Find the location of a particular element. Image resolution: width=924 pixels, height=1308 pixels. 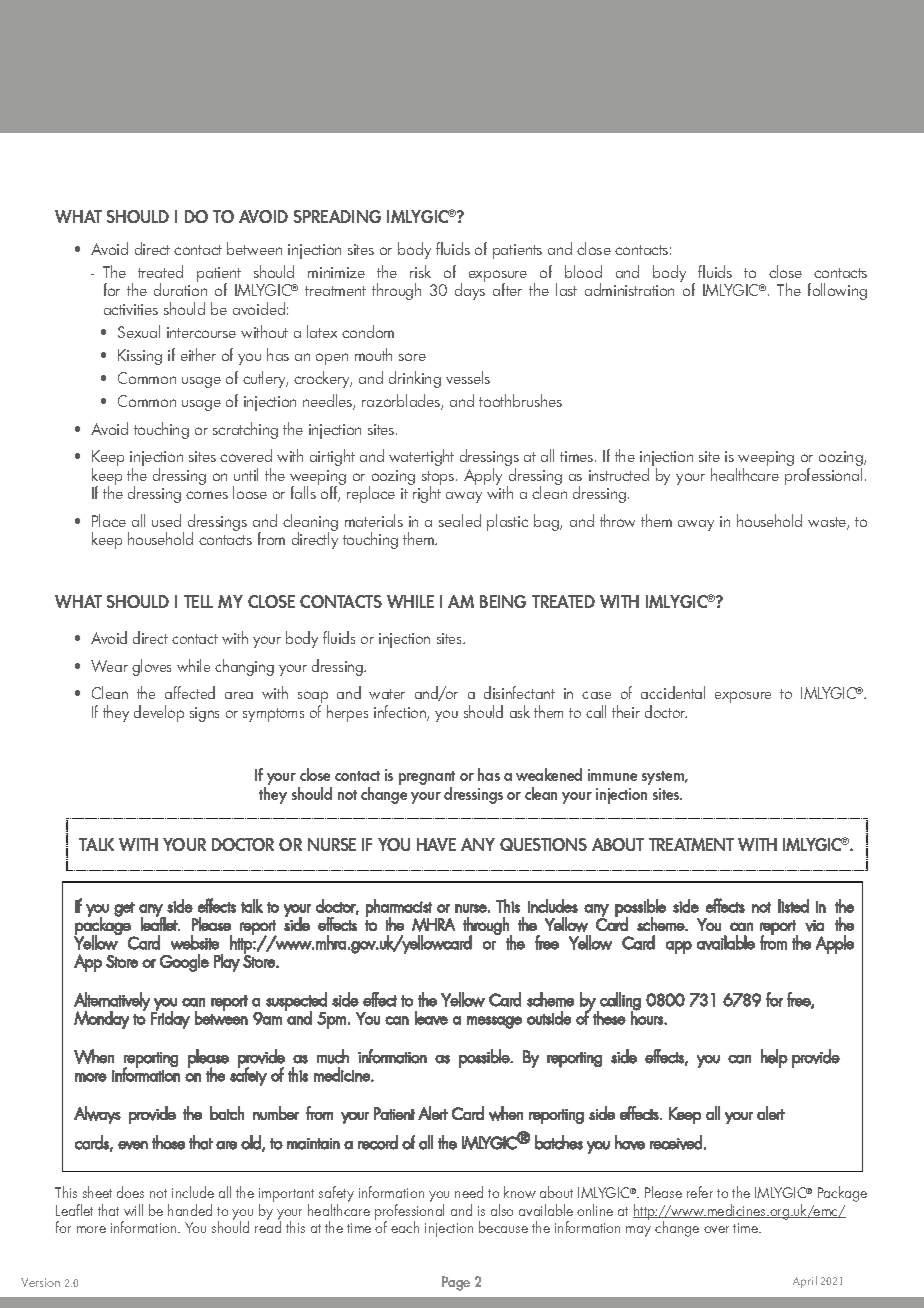

immune is located at coordinates (612, 775).
